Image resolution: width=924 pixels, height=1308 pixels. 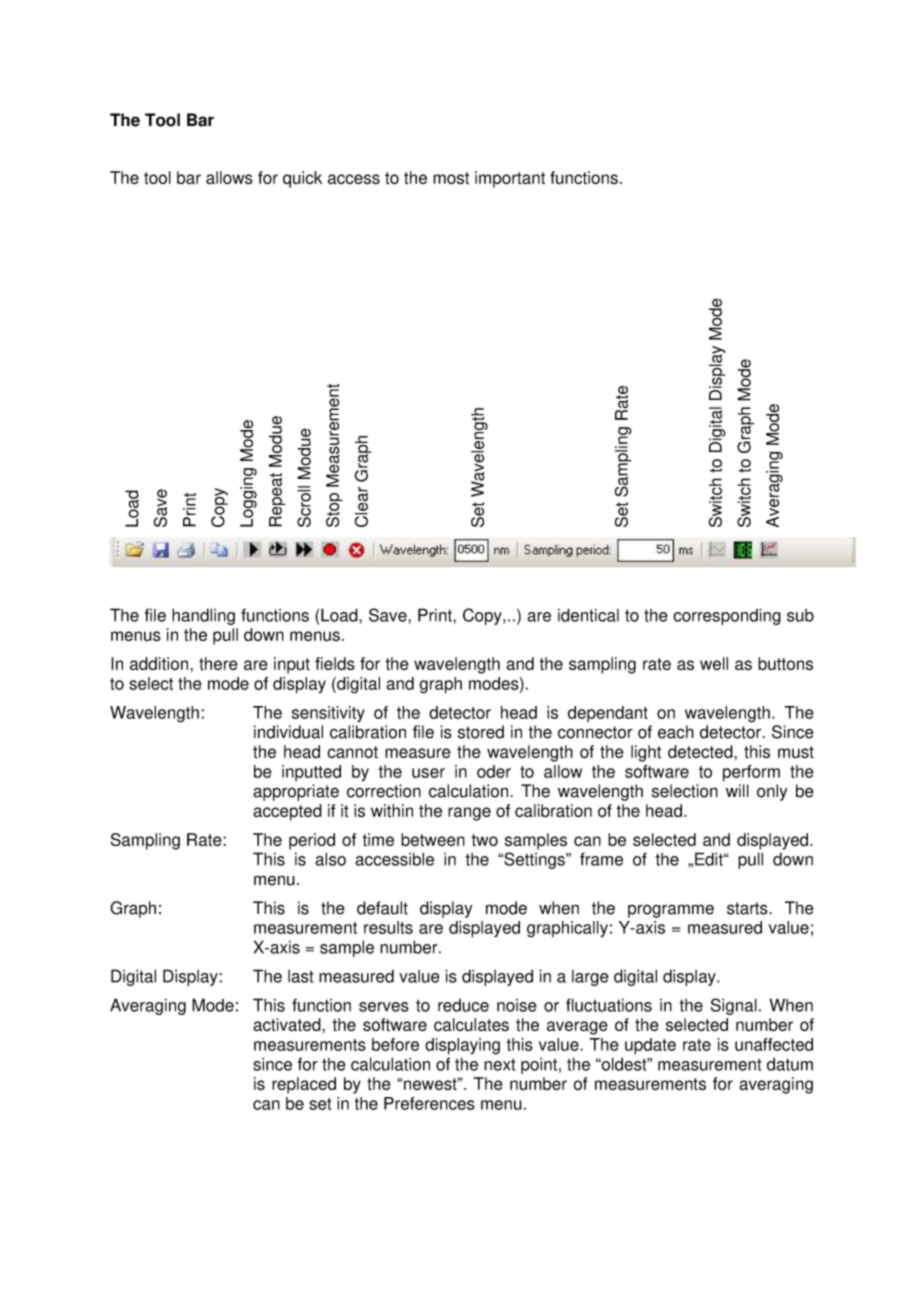 What do you see at coordinates (774, 1044) in the document?
I see `unaffected` at bounding box center [774, 1044].
